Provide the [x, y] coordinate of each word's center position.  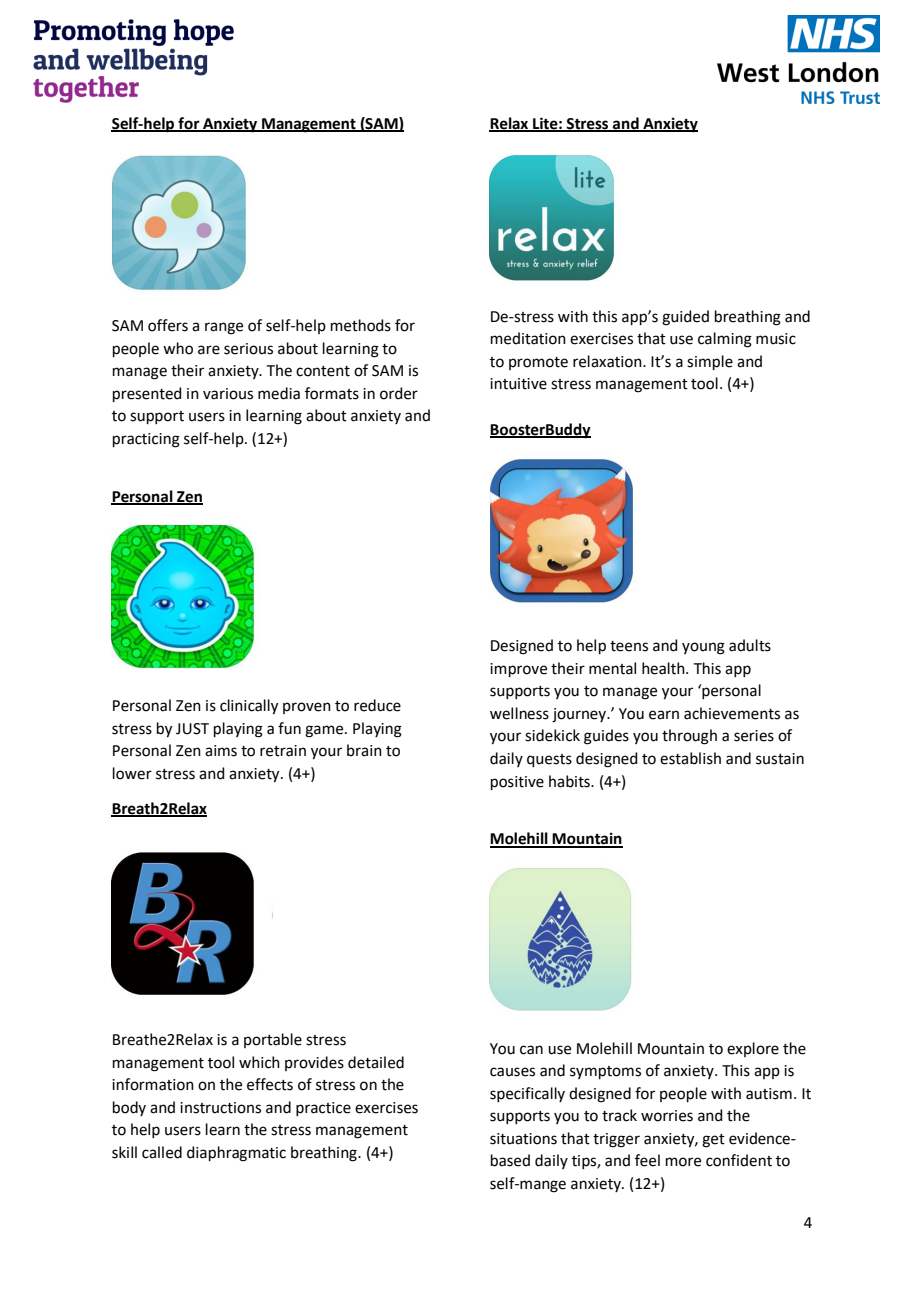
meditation [528, 338]
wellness [519, 713]
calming [725, 340]
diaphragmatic [236, 1154]
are [209, 350]
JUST [192, 729]
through [689, 737]
